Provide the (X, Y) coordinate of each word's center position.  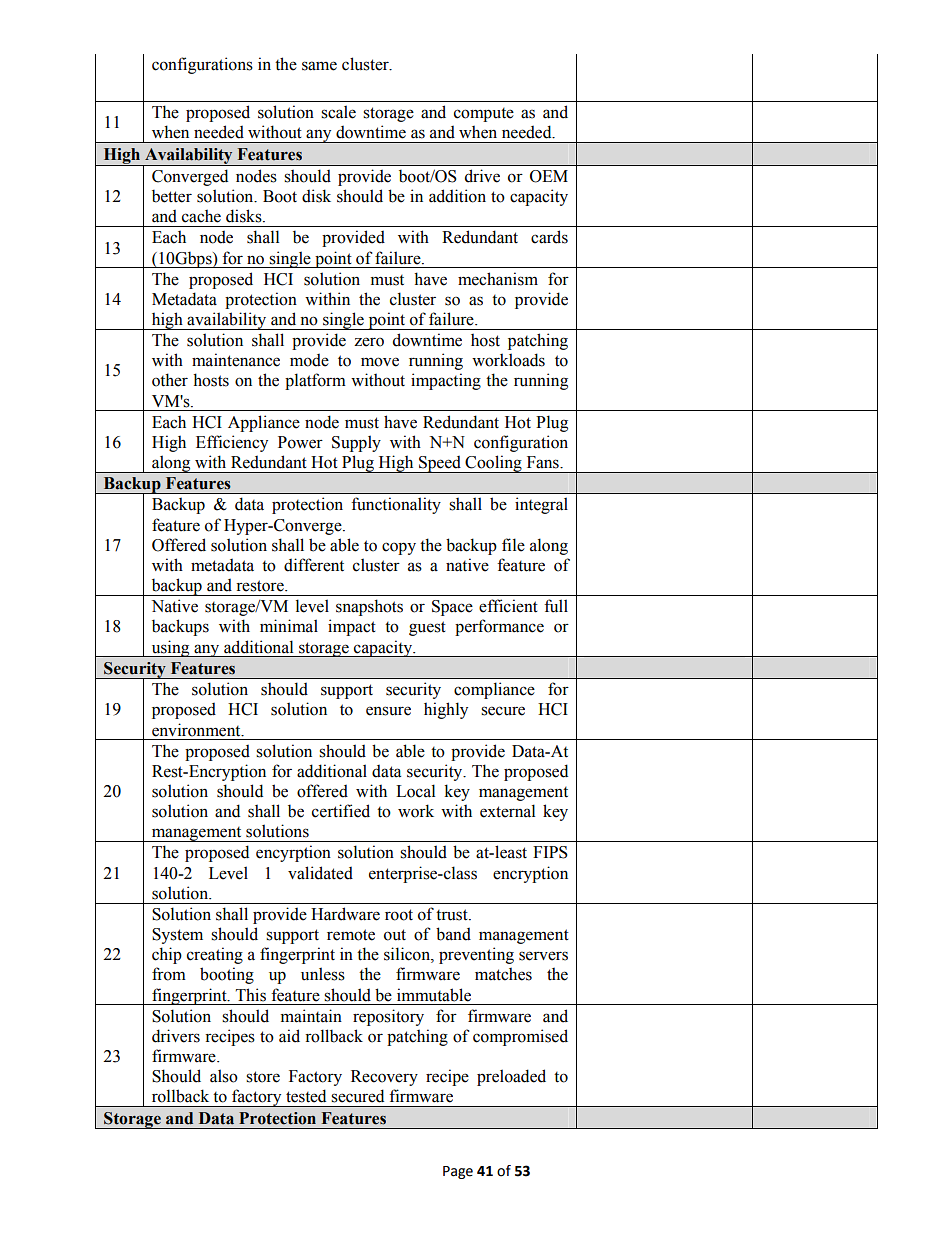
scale (338, 112)
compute (484, 115)
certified (341, 811)
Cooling (493, 464)
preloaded (511, 1077)
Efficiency (232, 443)
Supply (356, 443)
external (507, 811)
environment (197, 730)
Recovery (384, 1078)
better (172, 196)
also (224, 1076)
